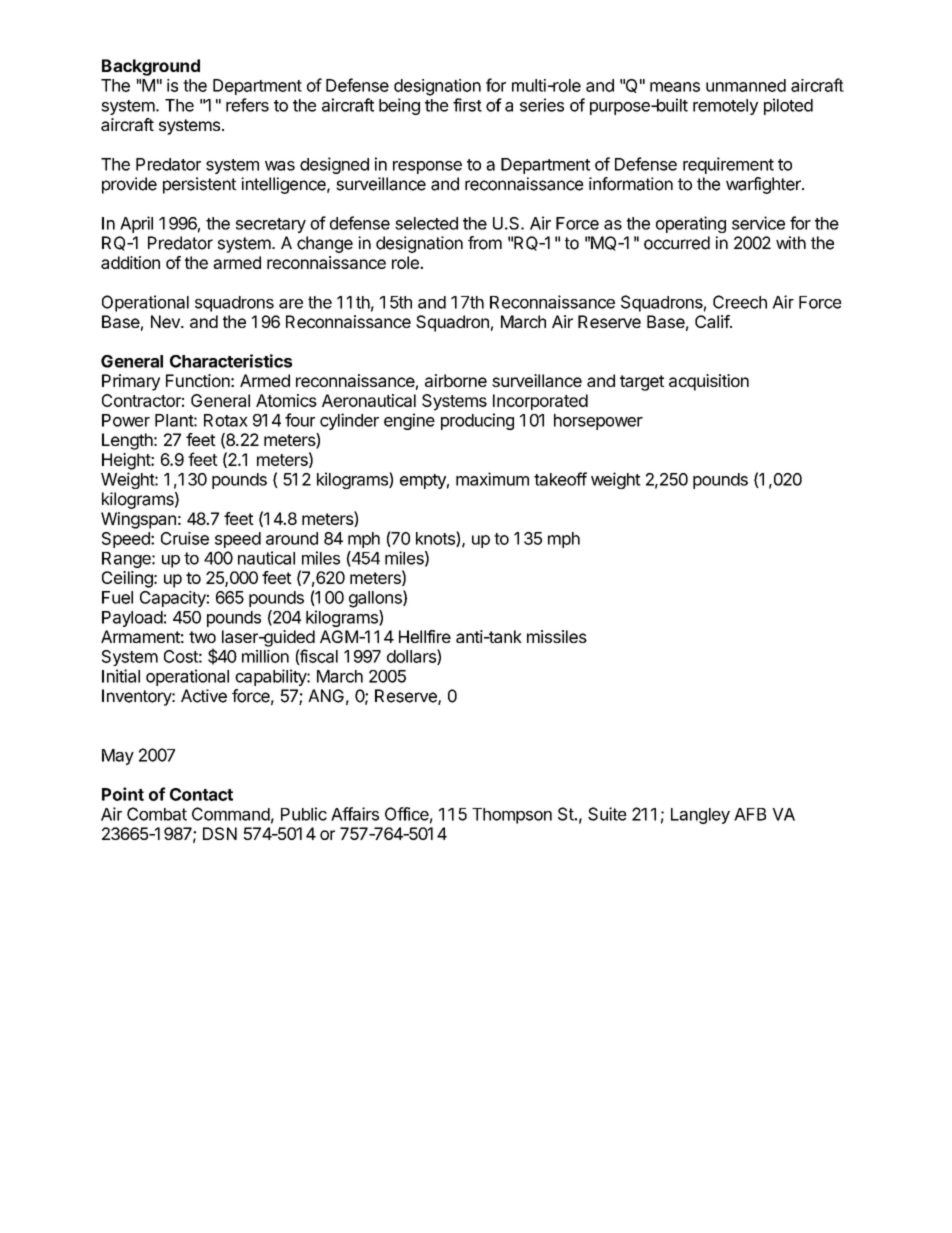 This screenshot has height=1233, width=952. Describe the element at coordinates (185, 538) in the screenshot. I see `Cruise` at that location.
